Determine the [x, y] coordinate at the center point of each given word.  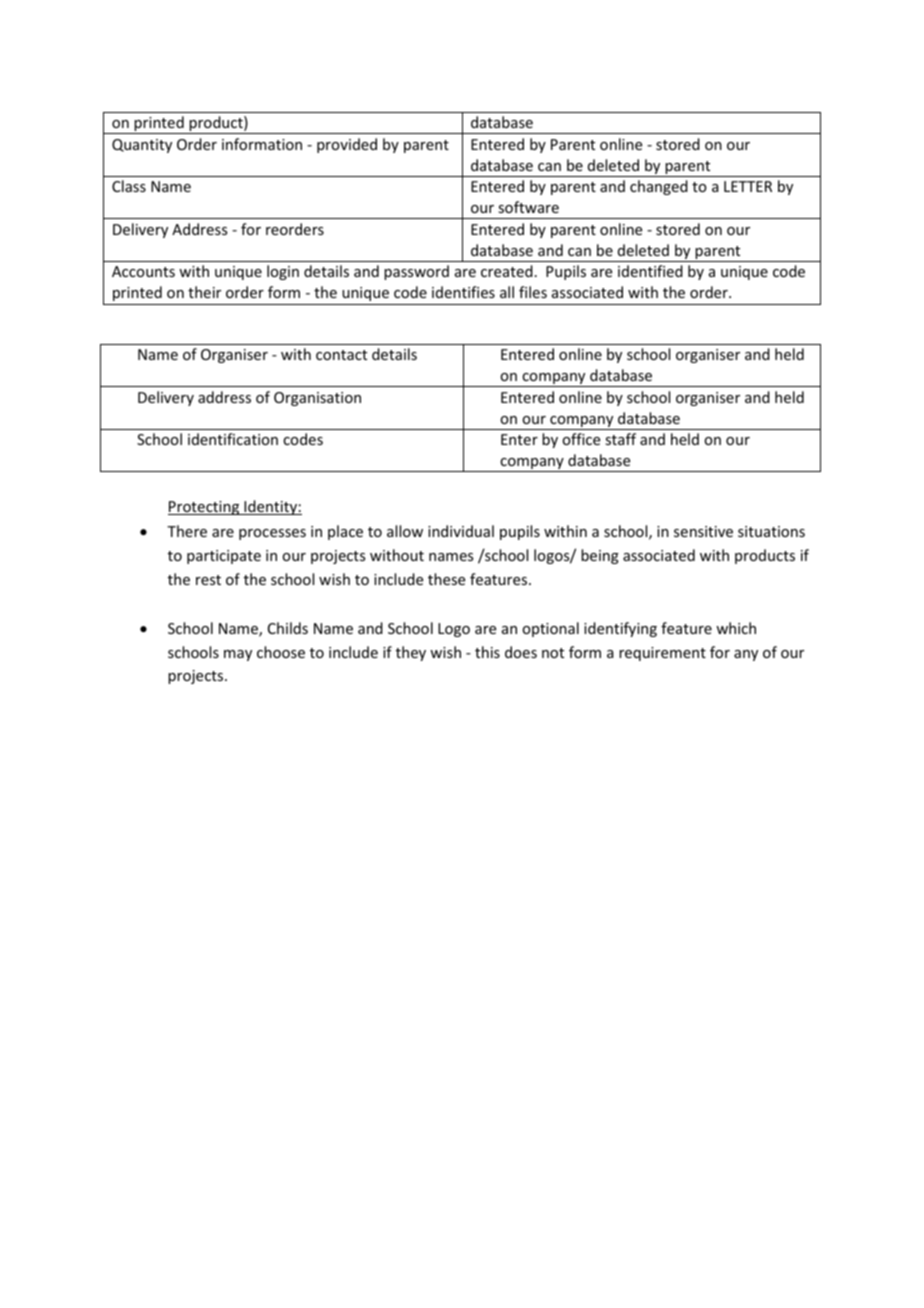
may [238, 655]
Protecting [205, 508]
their [204, 292]
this [487, 652]
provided [347, 145]
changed [659, 187]
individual [461, 531]
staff [620, 439]
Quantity [142, 146]
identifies [463, 292]
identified [650, 271]
